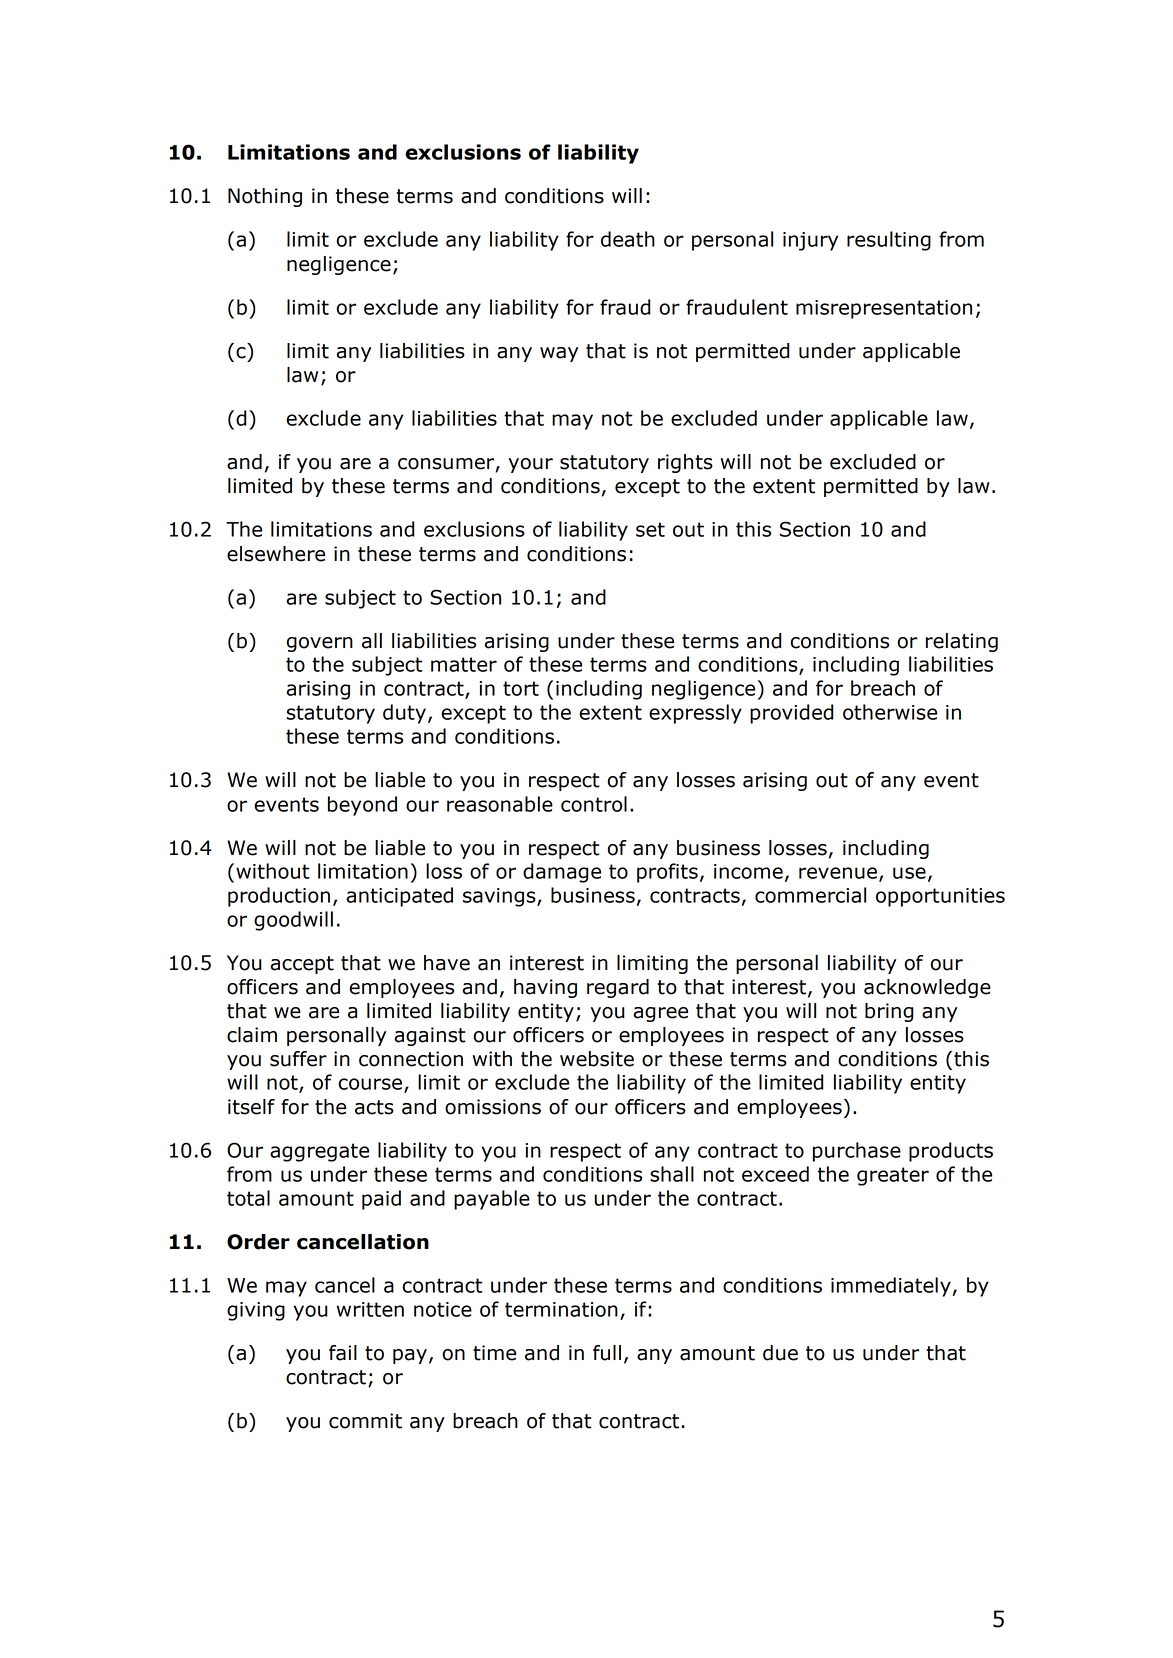  Describe the element at coordinates (650, 529) in the screenshot. I see `set` at that location.
